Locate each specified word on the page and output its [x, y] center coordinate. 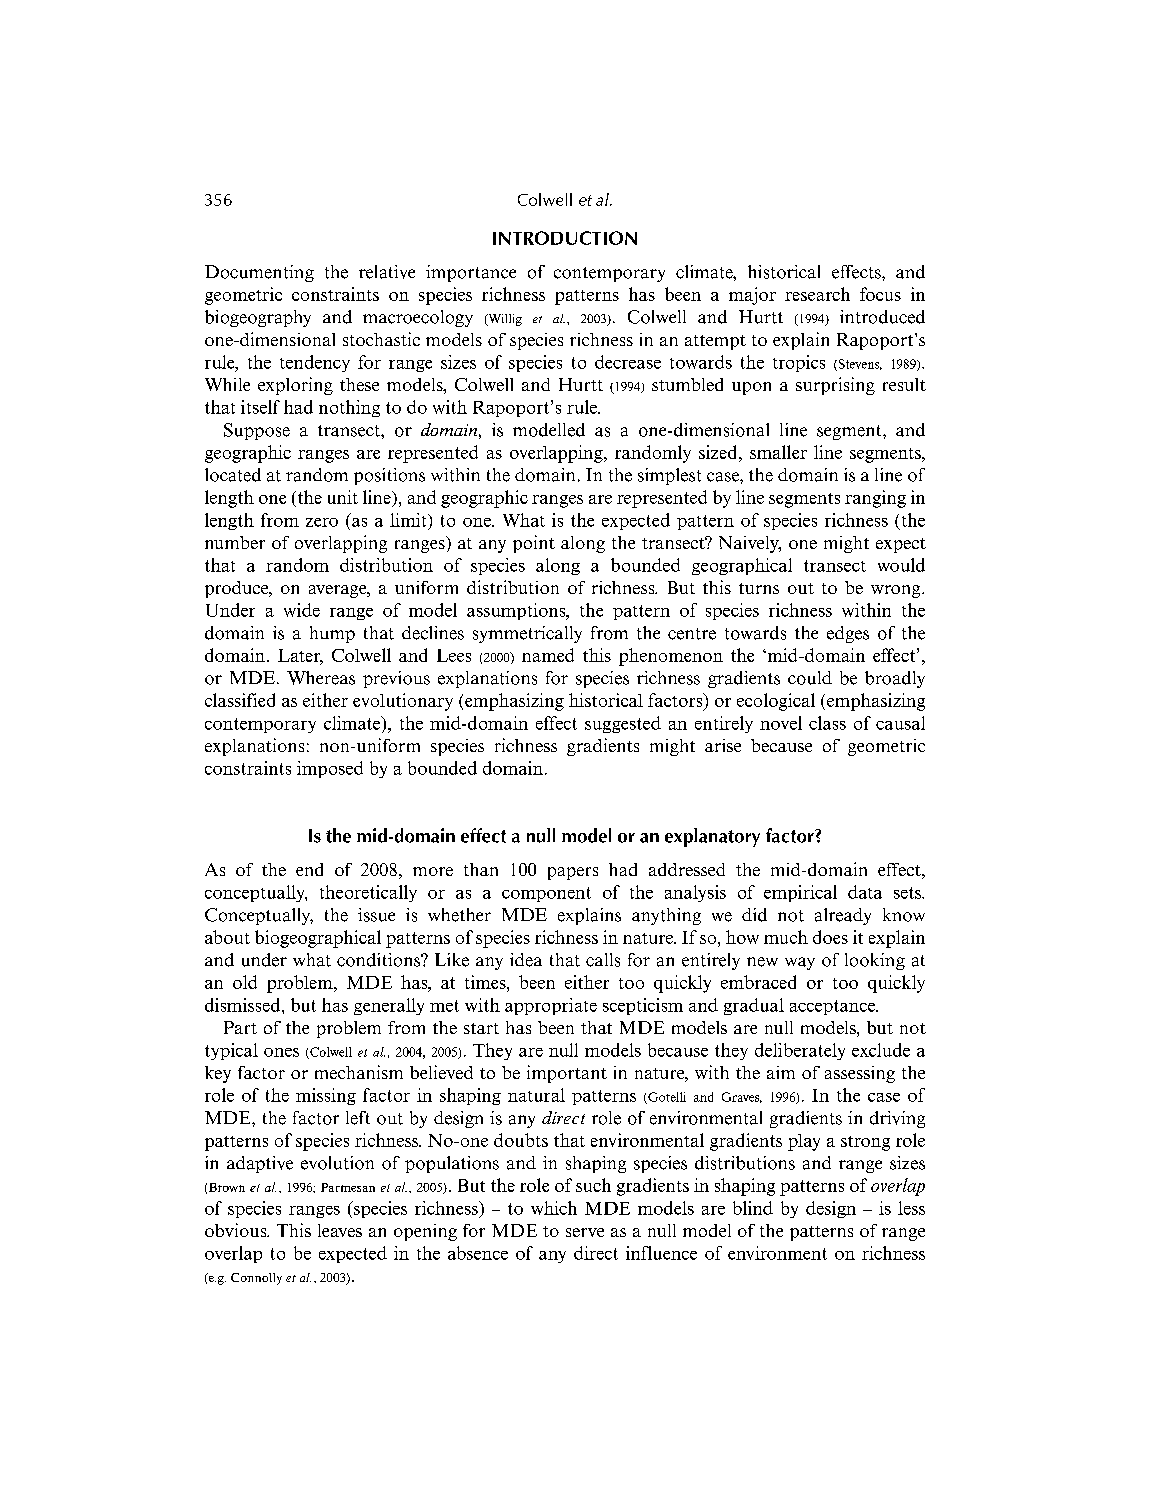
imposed [330, 769]
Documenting [259, 273]
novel [781, 723]
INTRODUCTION [565, 238]
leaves [340, 1230]
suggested [623, 724]
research [817, 294]
